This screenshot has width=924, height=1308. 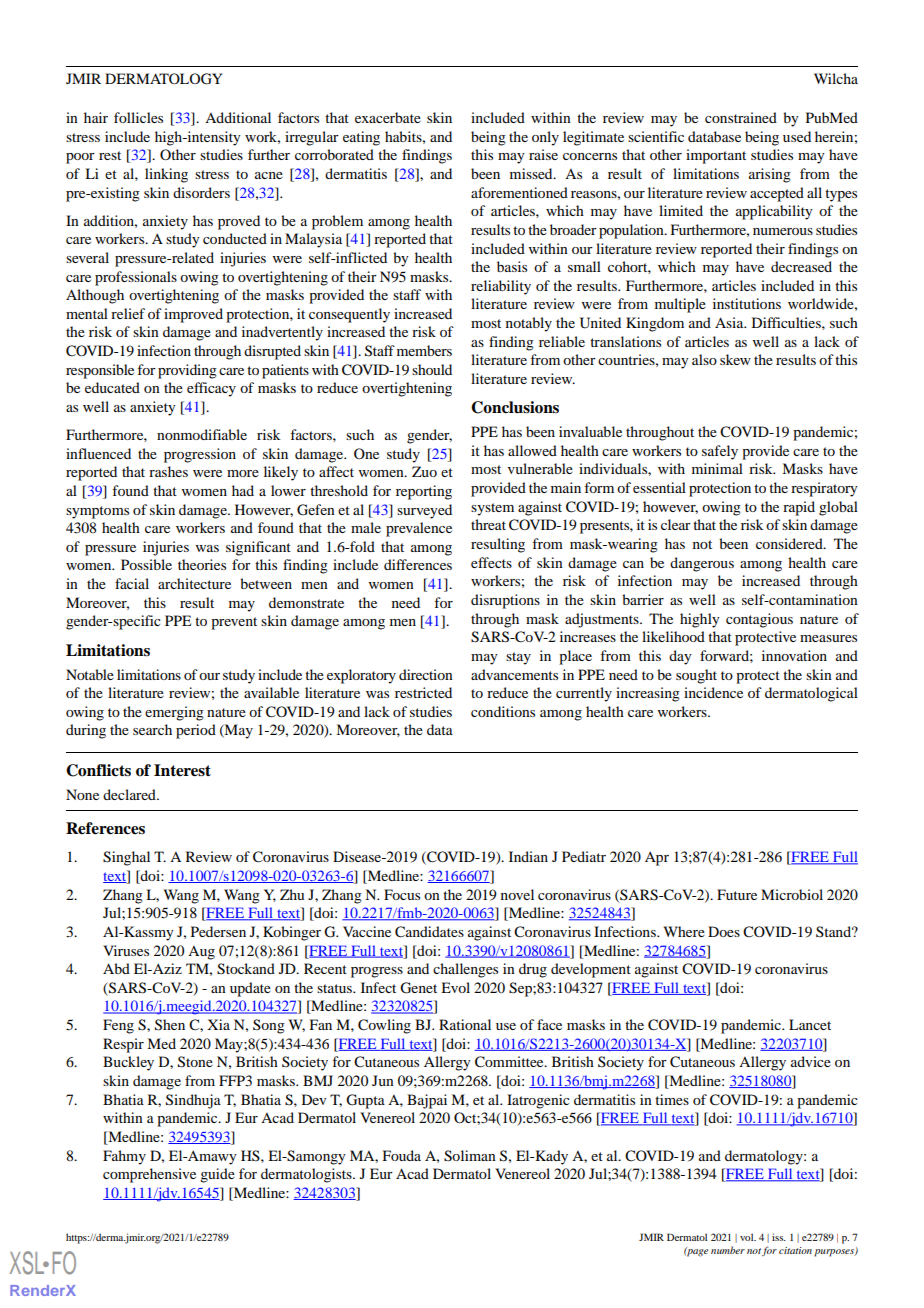 I want to click on important, so click(x=716, y=156).
